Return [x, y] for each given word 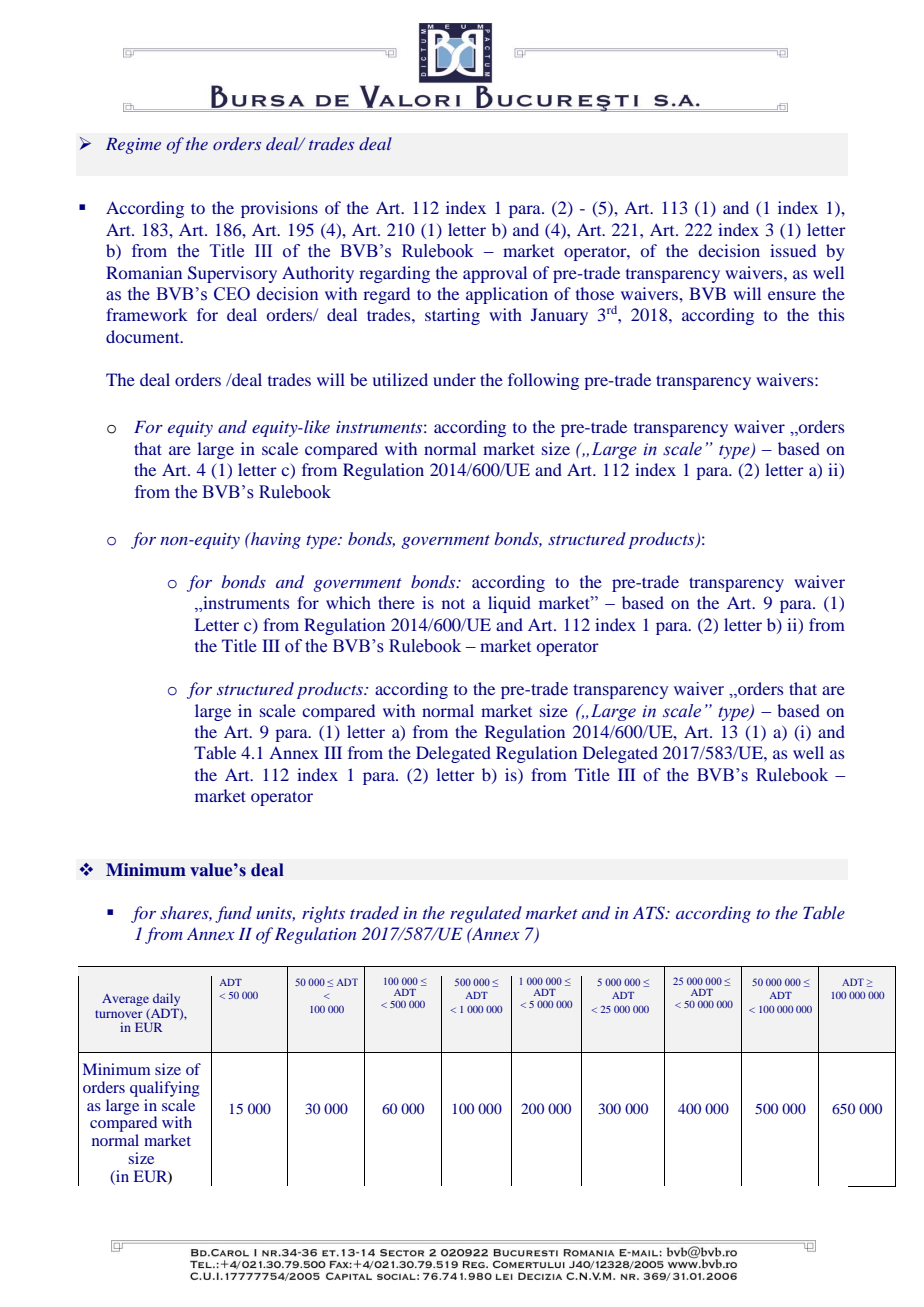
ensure [792, 295]
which [348, 602]
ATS [650, 913]
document [144, 336]
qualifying [165, 1089]
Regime [133, 146]
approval [495, 274]
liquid [509, 604]
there [396, 602]
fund [233, 914]
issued [793, 250]
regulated [486, 914]
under [454, 379]
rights [323, 914]
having [275, 540]
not [453, 603]
